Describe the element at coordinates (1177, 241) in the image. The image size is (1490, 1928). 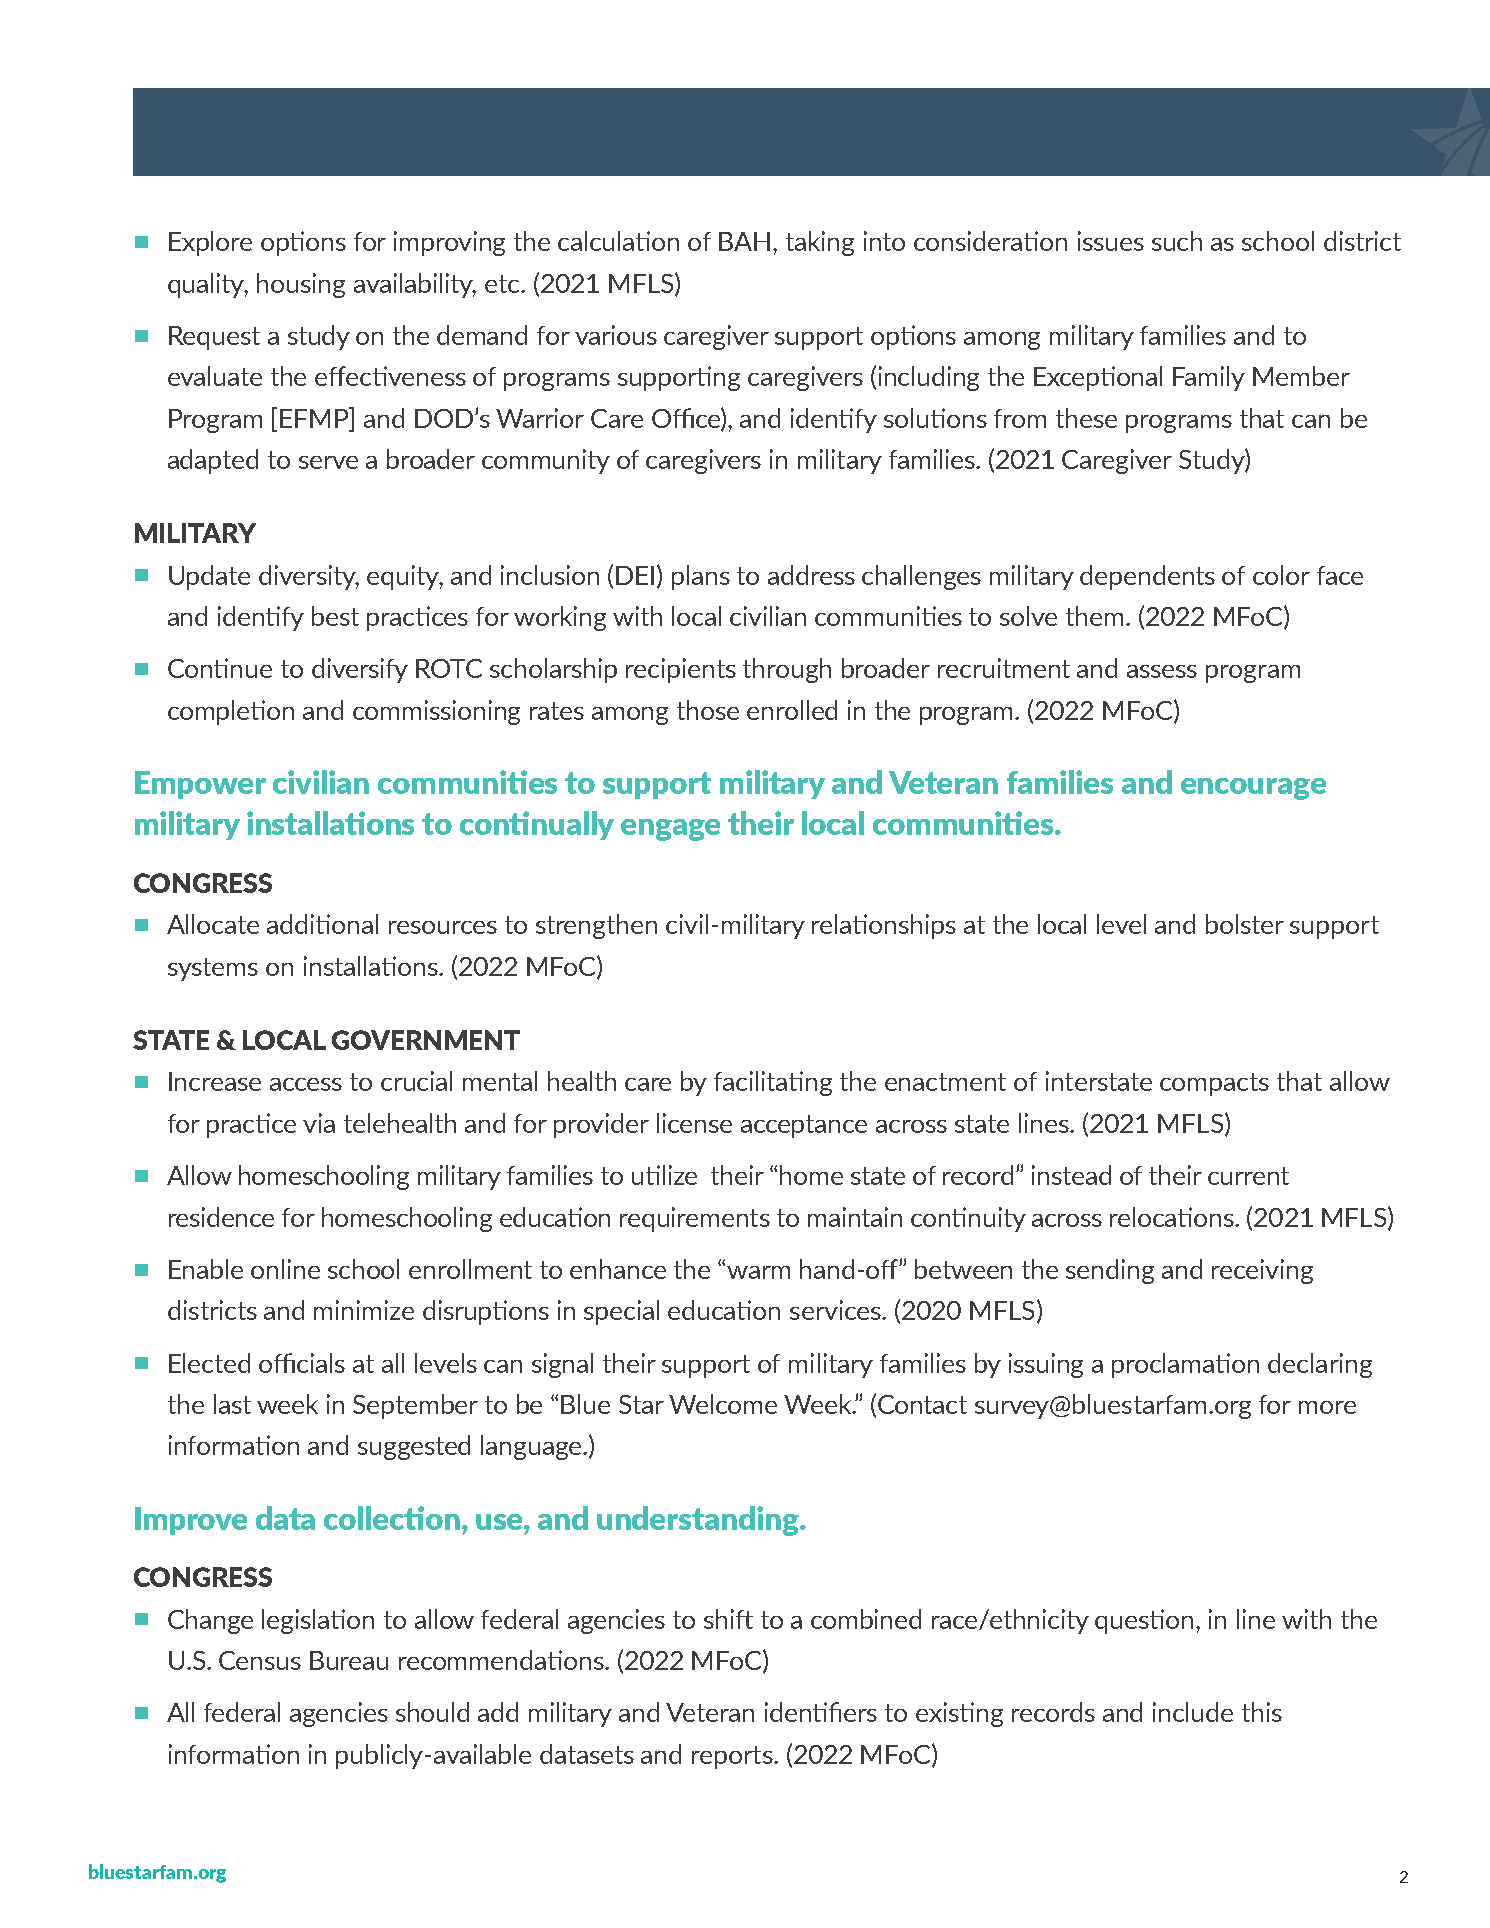
I see `such` at that location.
